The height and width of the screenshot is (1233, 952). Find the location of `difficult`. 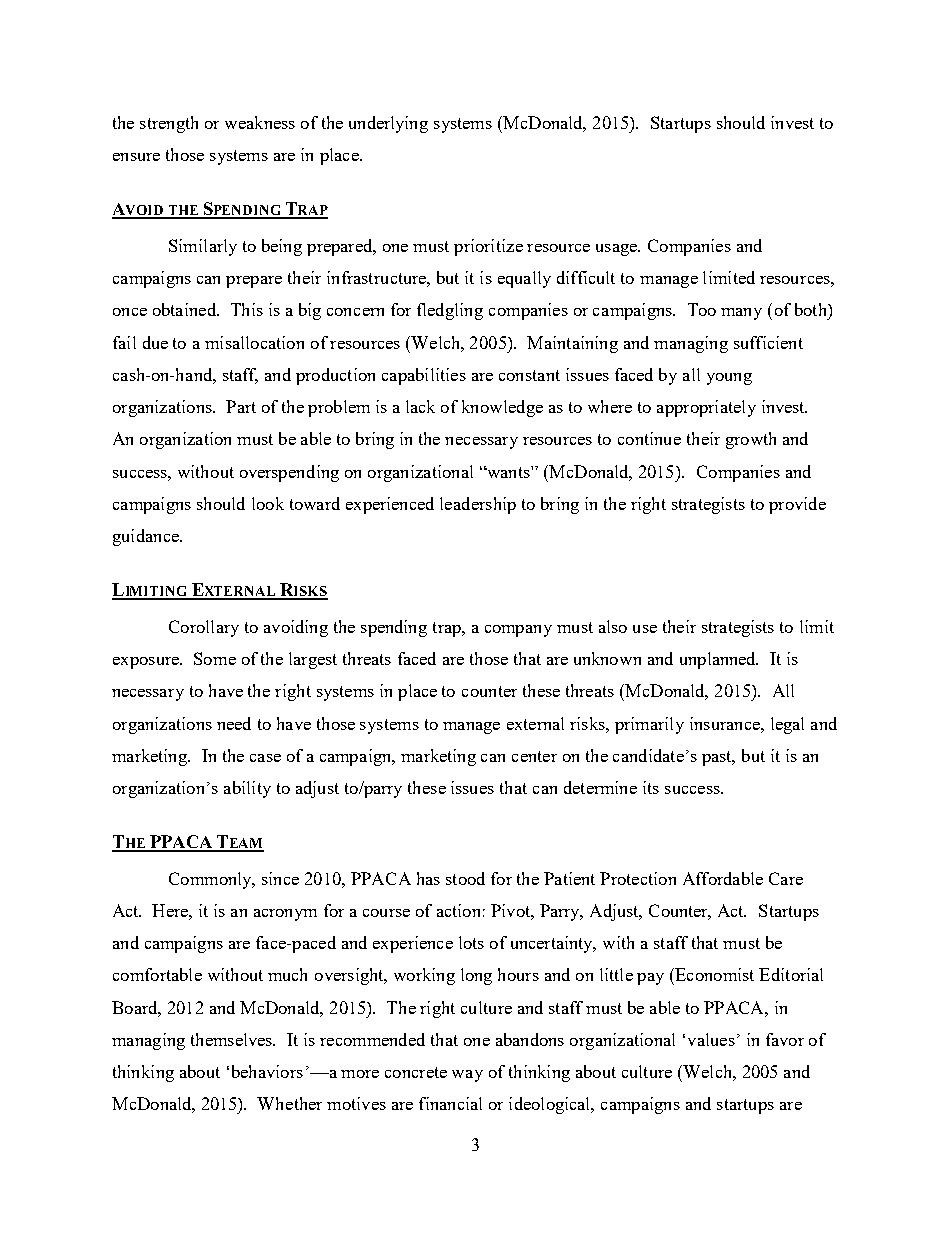

difficult is located at coordinates (586, 277).
